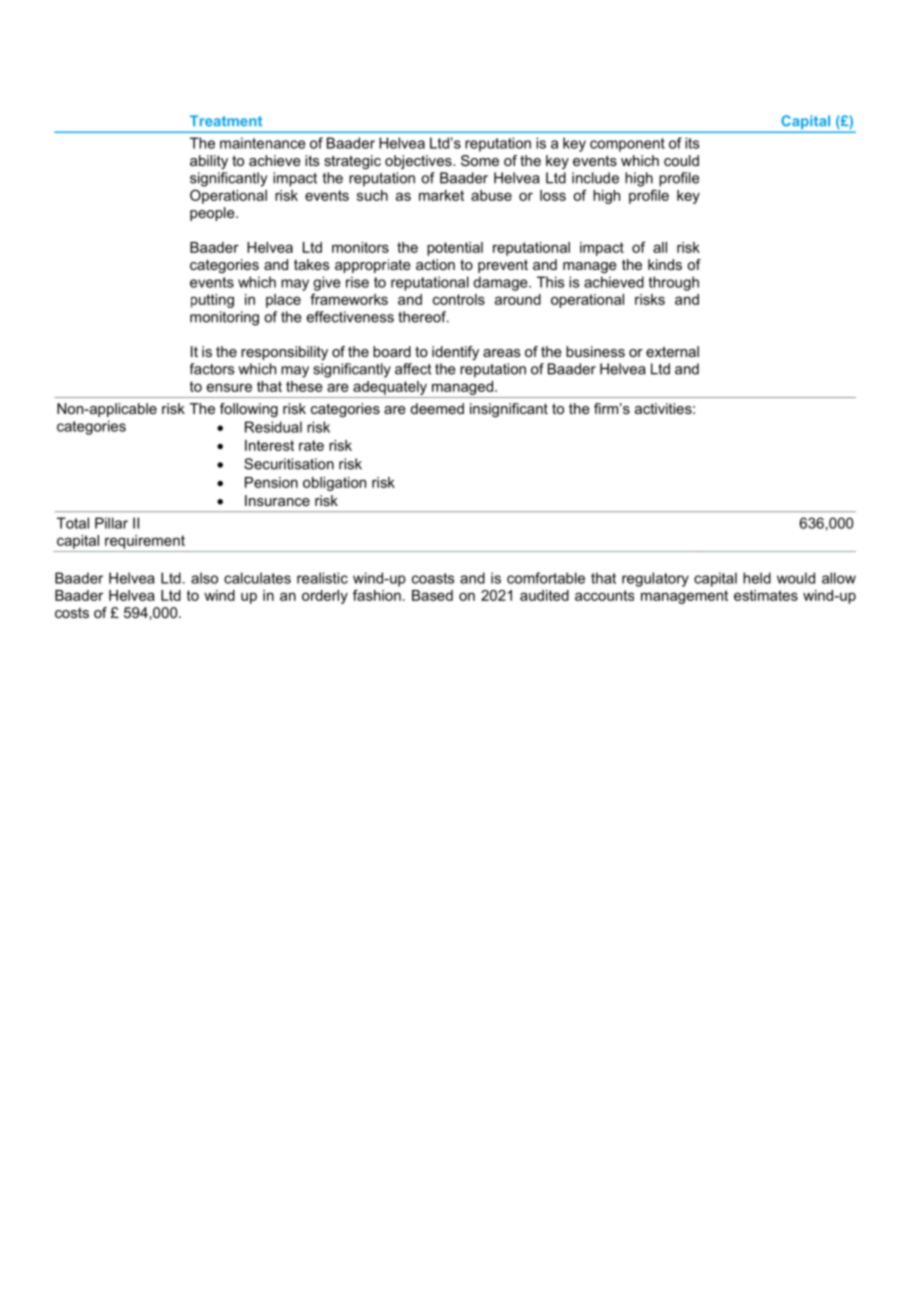 The image size is (924, 1308). What do you see at coordinates (681, 160) in the page?
I see `could` at bounding box center [681, 160].
